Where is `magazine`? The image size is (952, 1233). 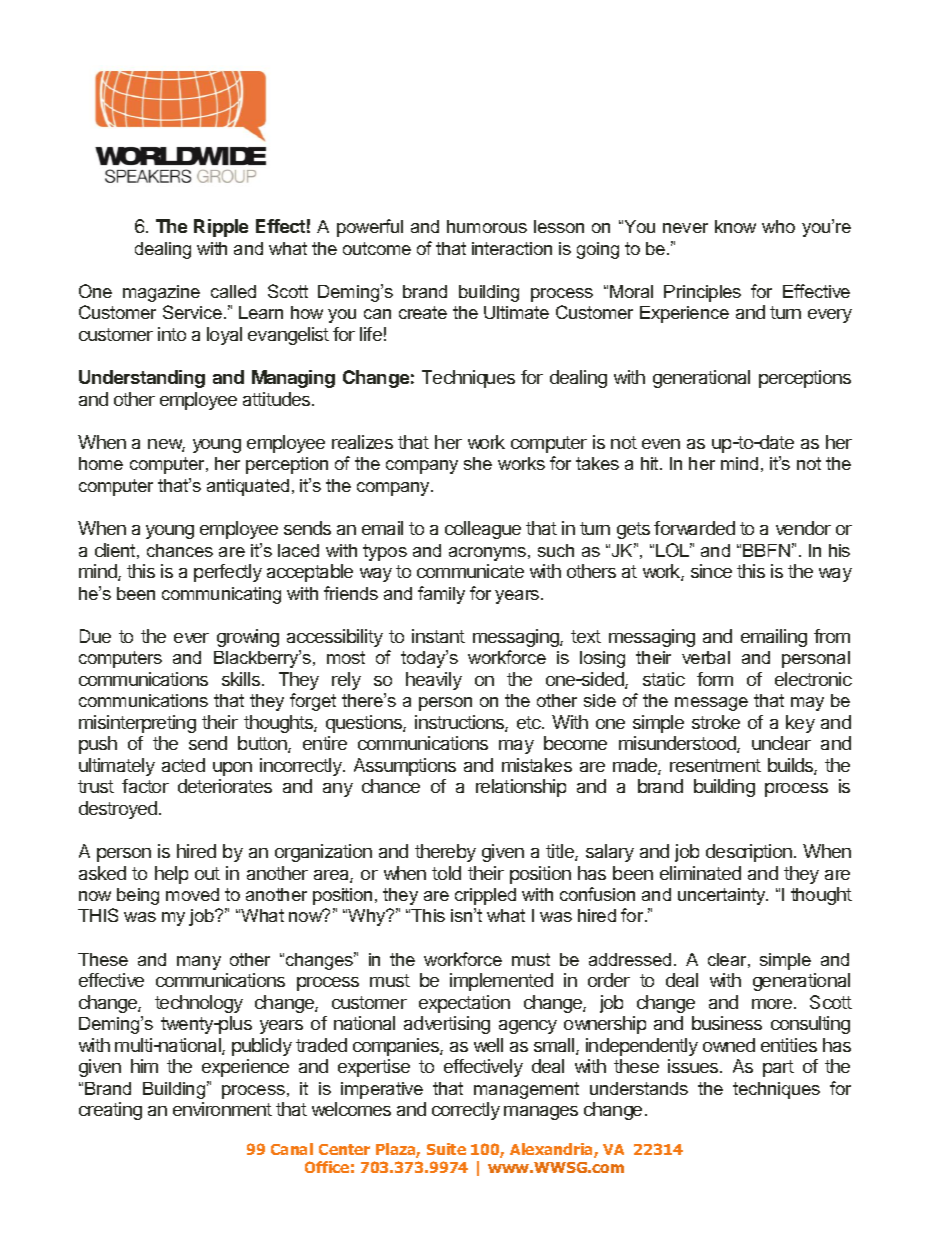
magazine is located at coordinates (161, 293).
